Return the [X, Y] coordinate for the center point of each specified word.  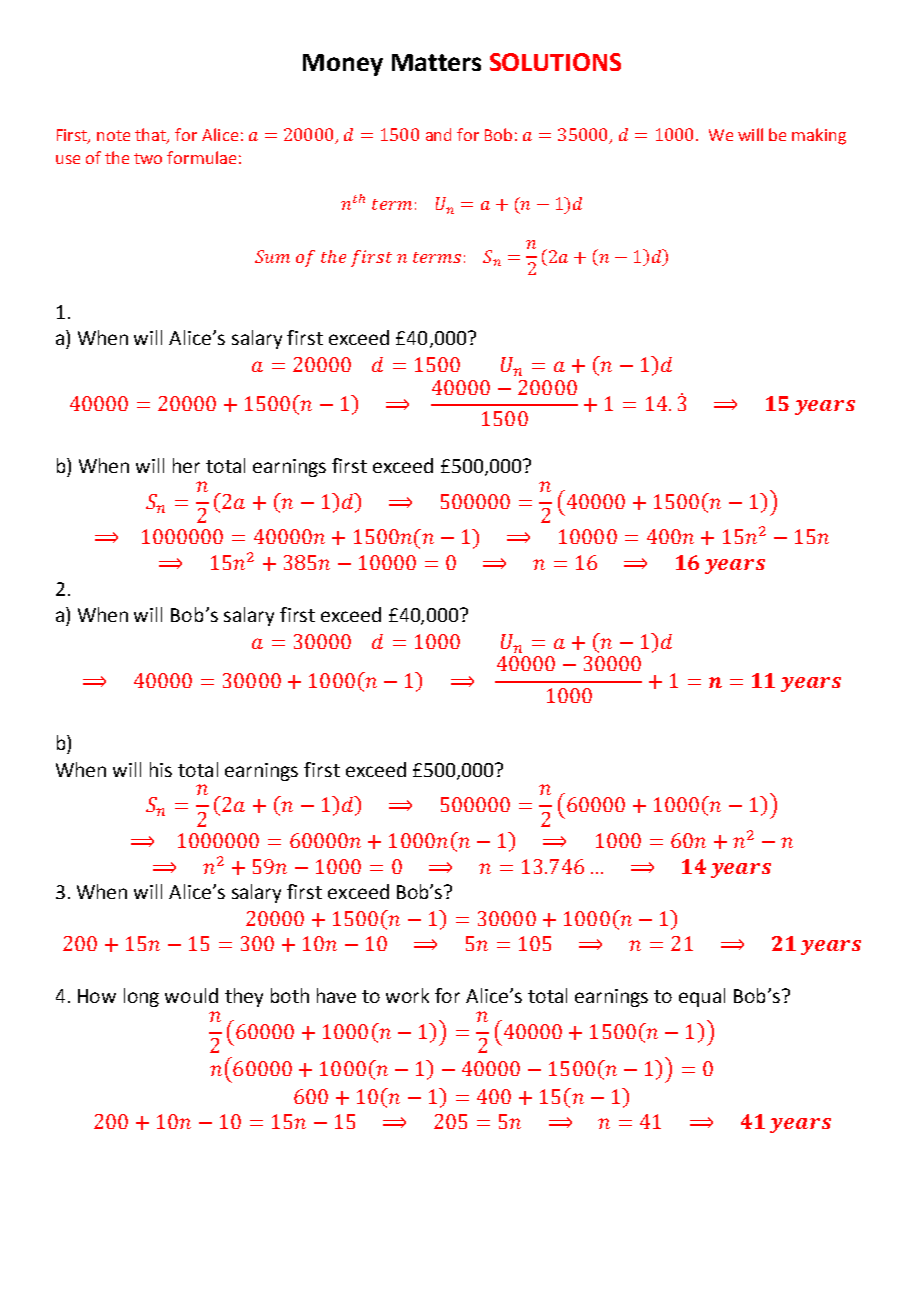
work [407, 995]
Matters [436, 62]
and [438, 134]
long [141, 997]
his [161, 769]
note [113, 135]
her [186, 465]
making [819, 136]
